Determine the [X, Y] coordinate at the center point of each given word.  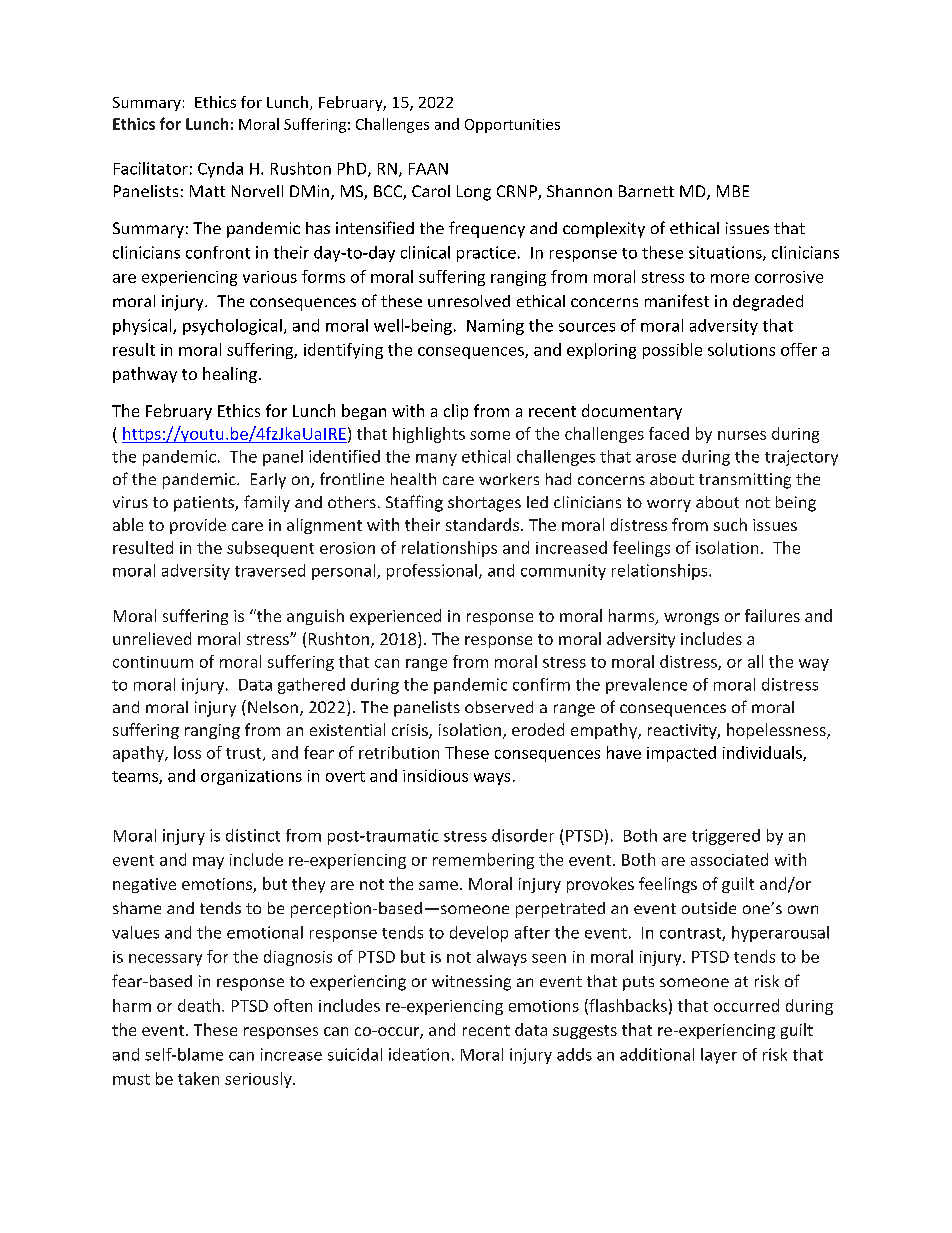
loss [187, 752]
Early [268, 481]
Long [474, 193]
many [436, 460]
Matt [207, 191]
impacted [681, 754]
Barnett [646, 191]
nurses [742, 435]
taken [198, 1078]
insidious [435, 775]
